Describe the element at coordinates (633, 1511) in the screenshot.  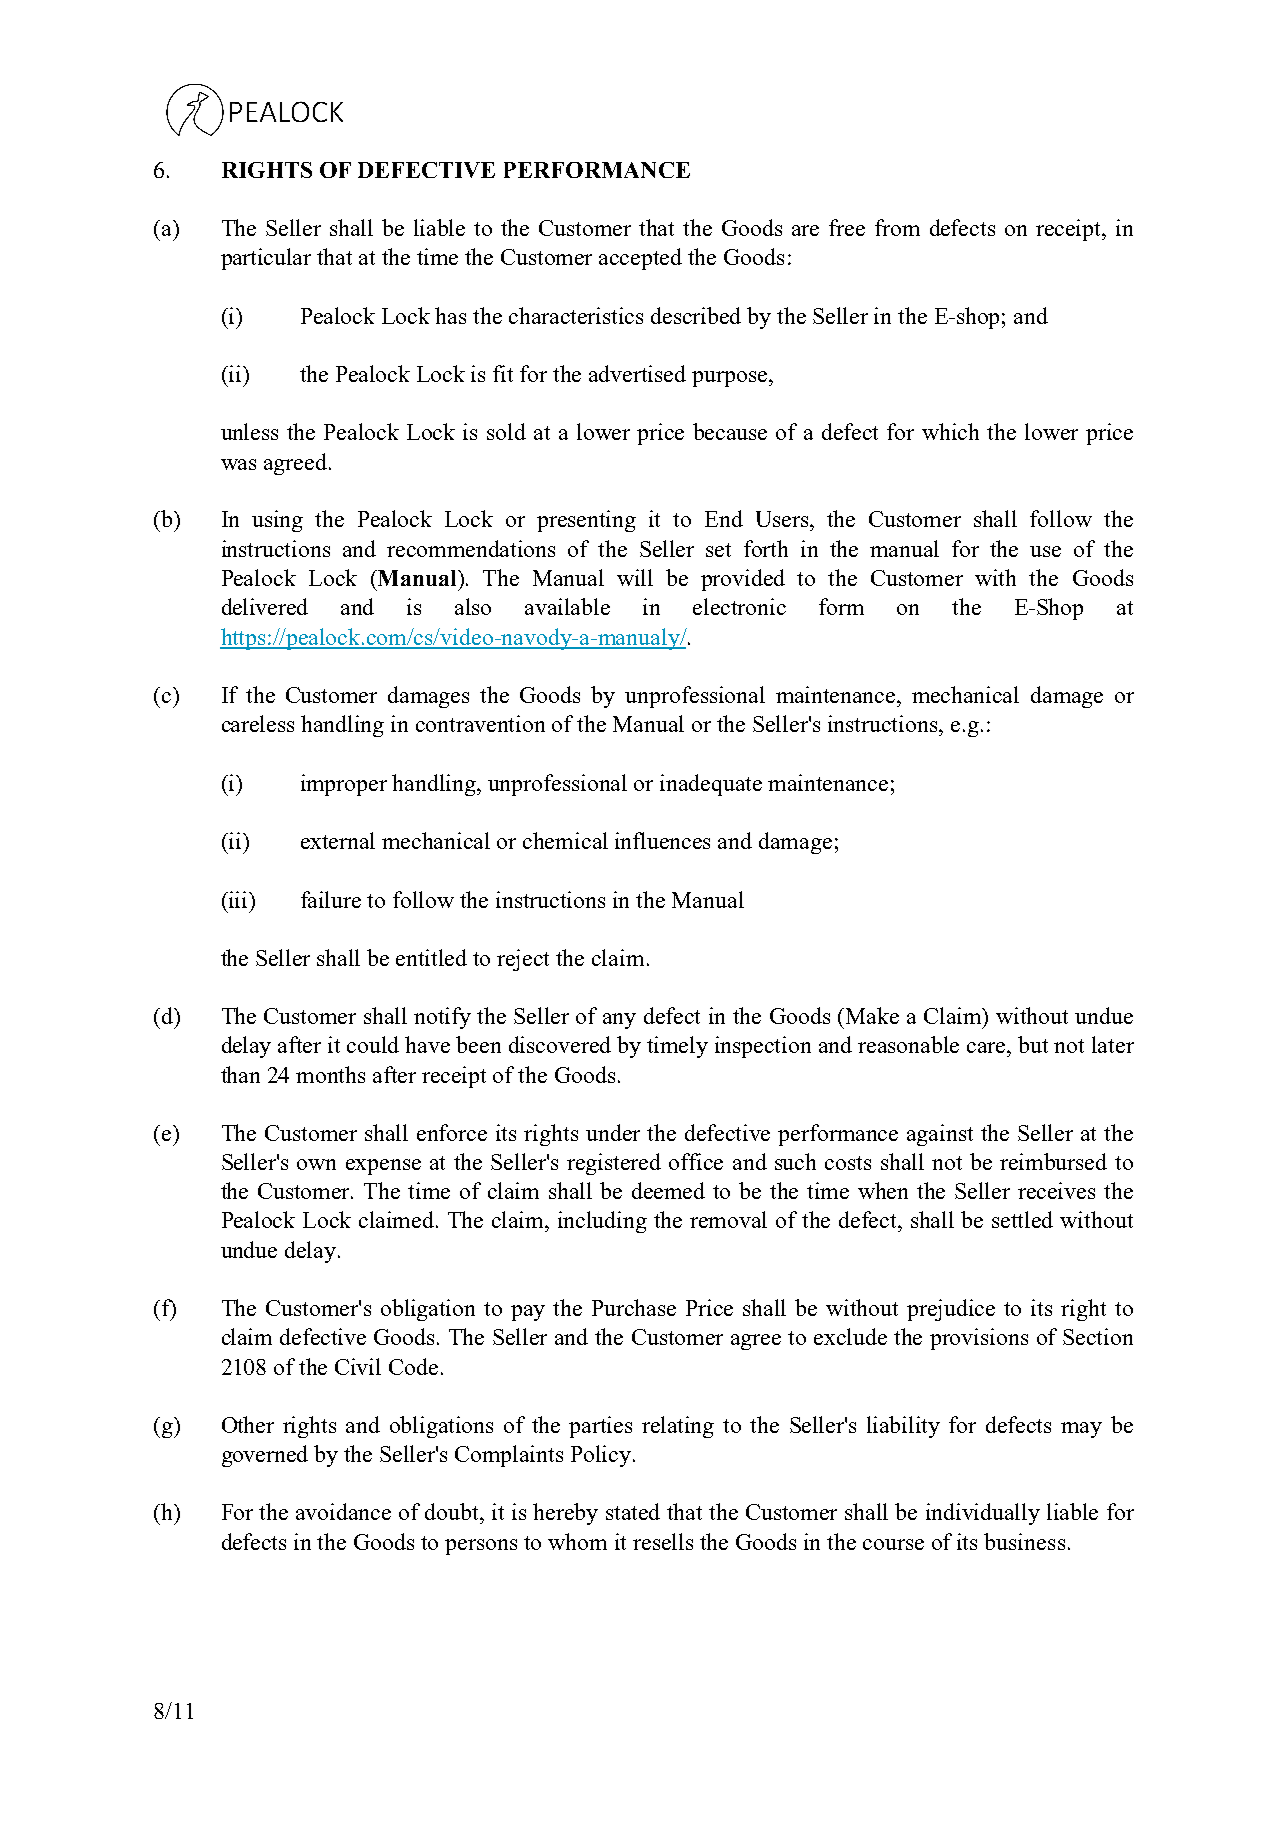
I see `stated` at that location.
